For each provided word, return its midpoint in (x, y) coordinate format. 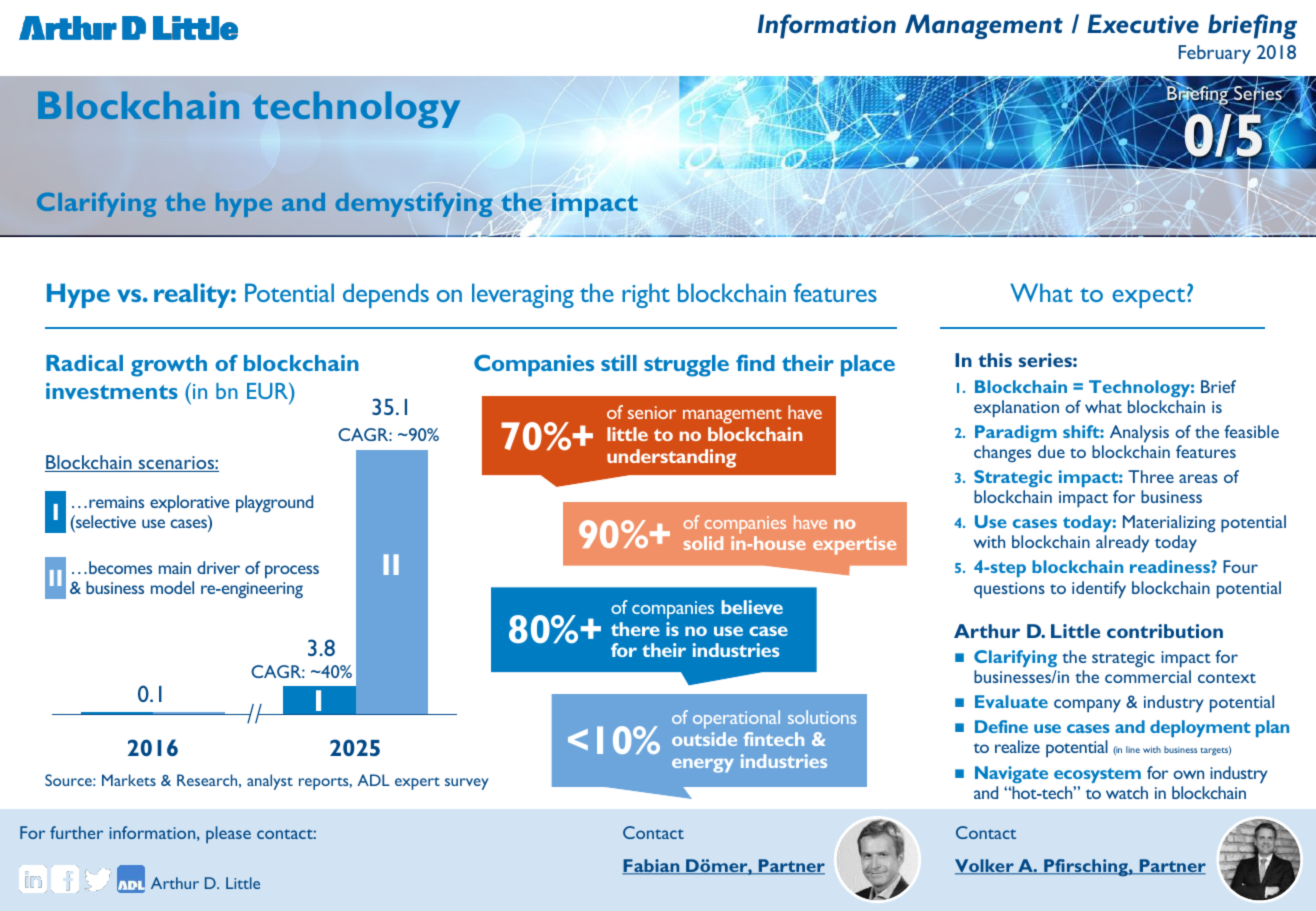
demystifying (413, 204)
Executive (1143, 23)
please (228, 834)
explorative (190, 503)
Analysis (1139, 434)
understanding (671, 458)
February (1215, 54)
